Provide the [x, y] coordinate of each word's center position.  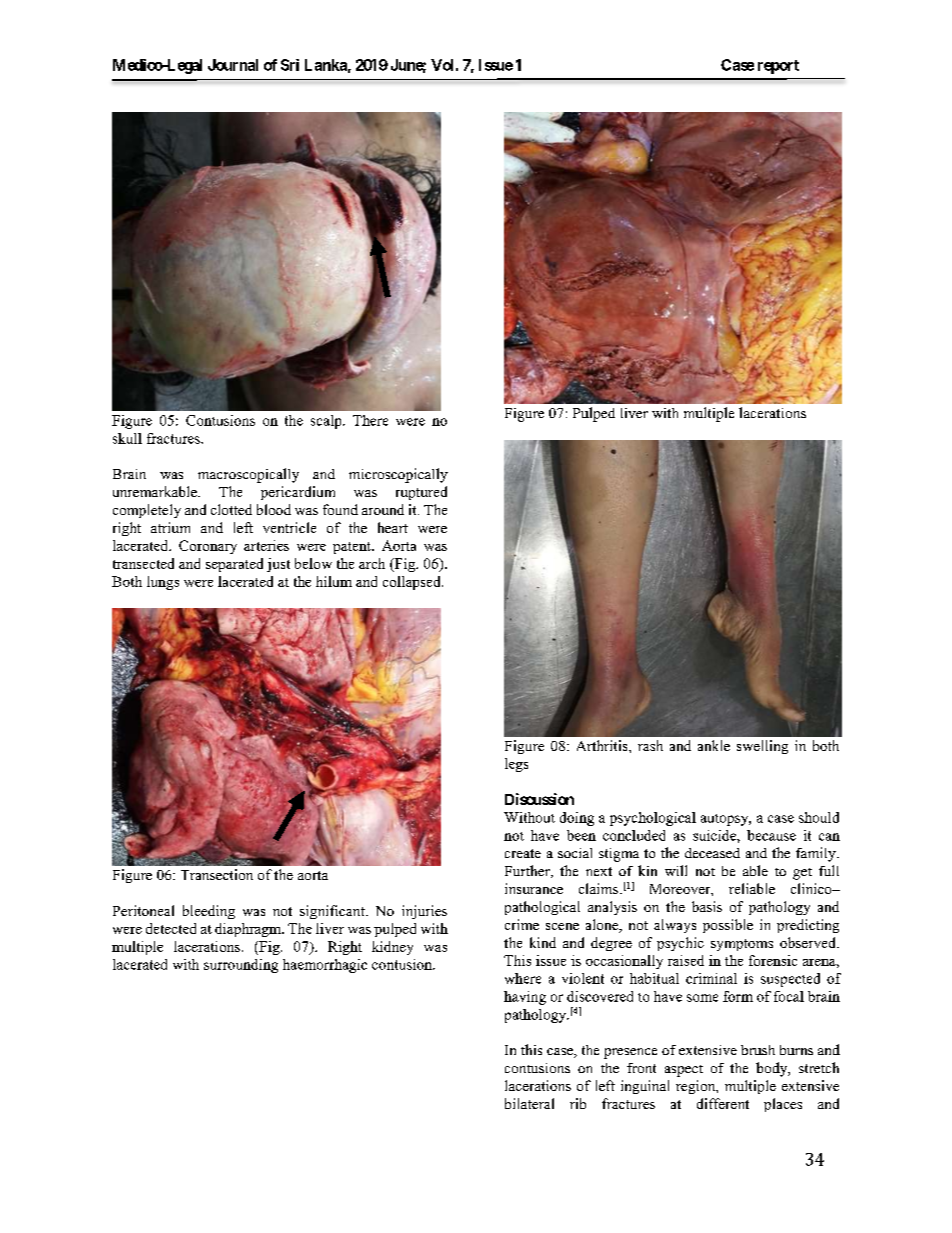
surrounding [241, 966]
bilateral [529, 1103]
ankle [714, 745]
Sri [290, 65]
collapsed [413, 583]
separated [234, 565]
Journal [233, 65]
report [778, 67]
